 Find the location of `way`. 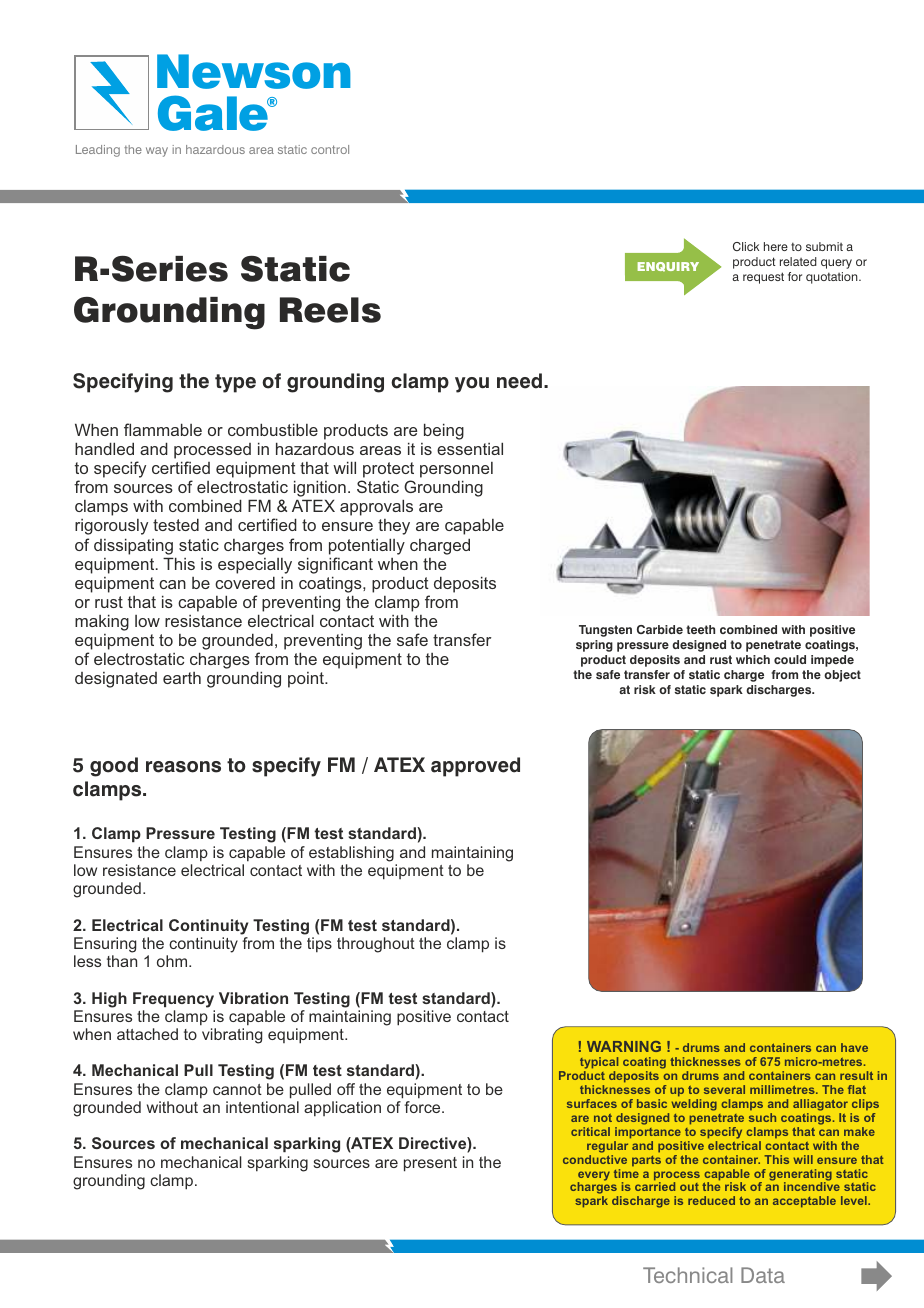

way is located at coordinates (157, 152).
